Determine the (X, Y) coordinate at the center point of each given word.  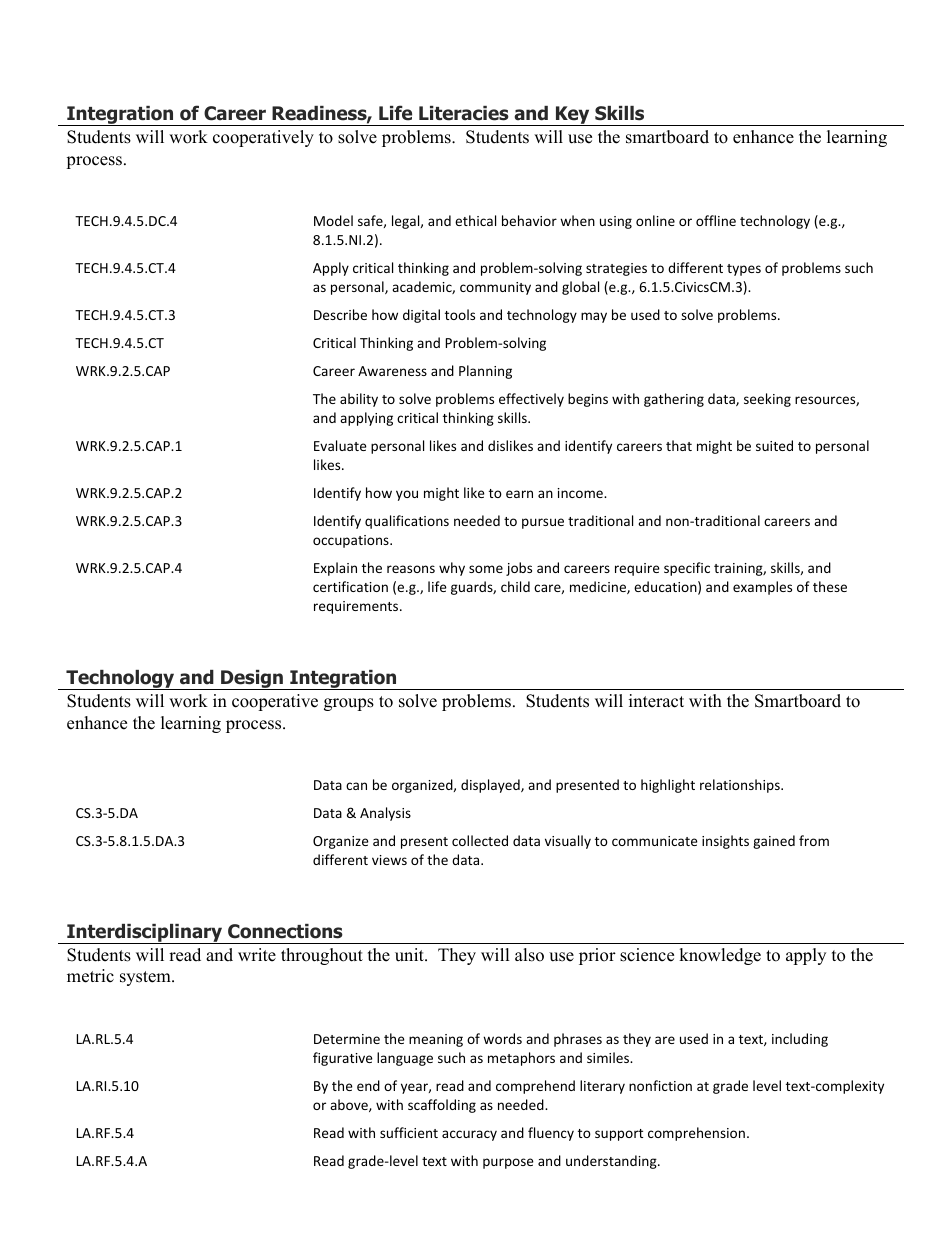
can (356, 786)
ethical (475, 220)
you (407, 495)
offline (716, 220)
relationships (741, 786)
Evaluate (340, 445)
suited (774, 445)
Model (333, 220)
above (350, 1105)
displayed (491, 786)
